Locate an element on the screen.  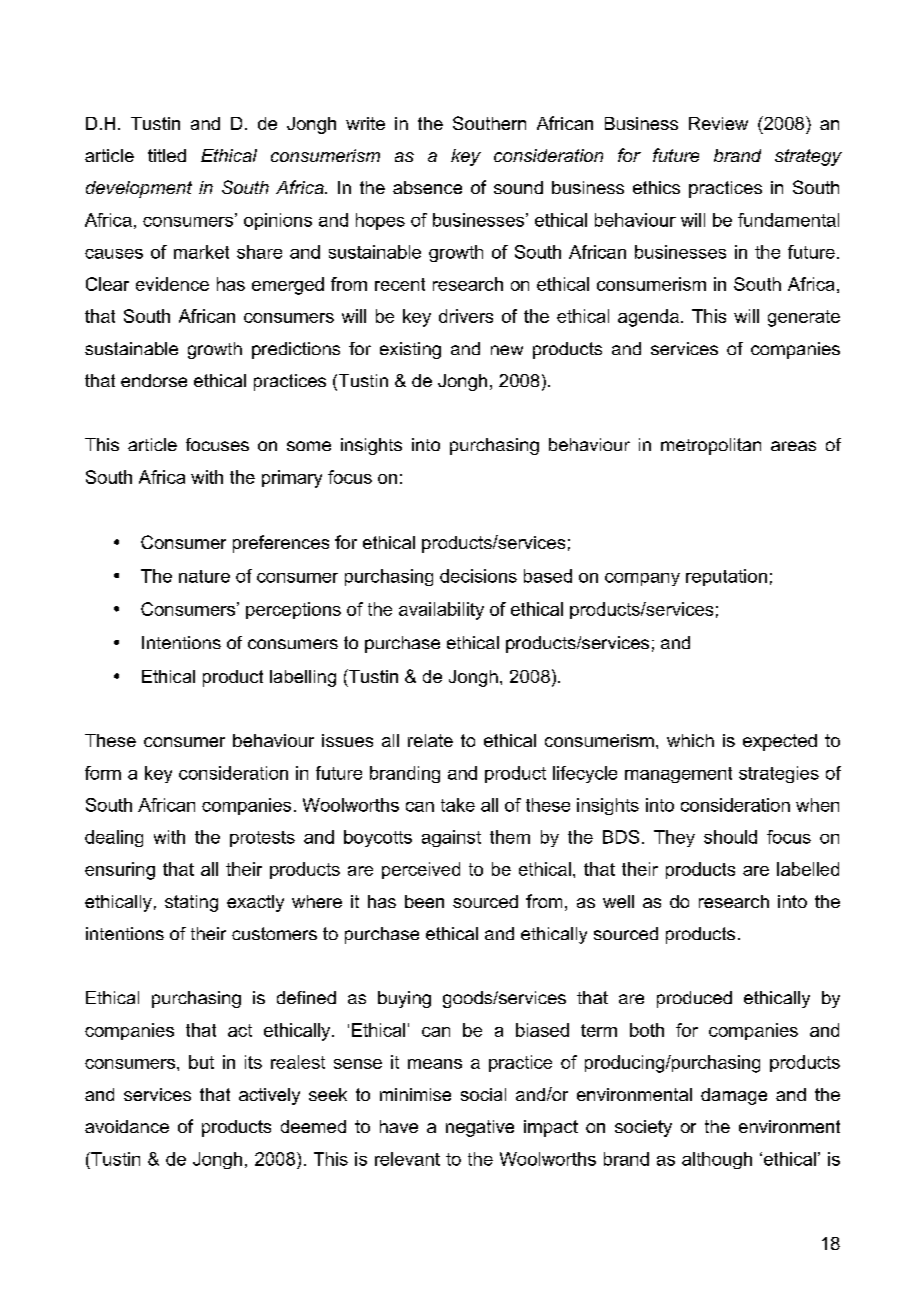
avoidance is located at coordinates (127, 1126).
